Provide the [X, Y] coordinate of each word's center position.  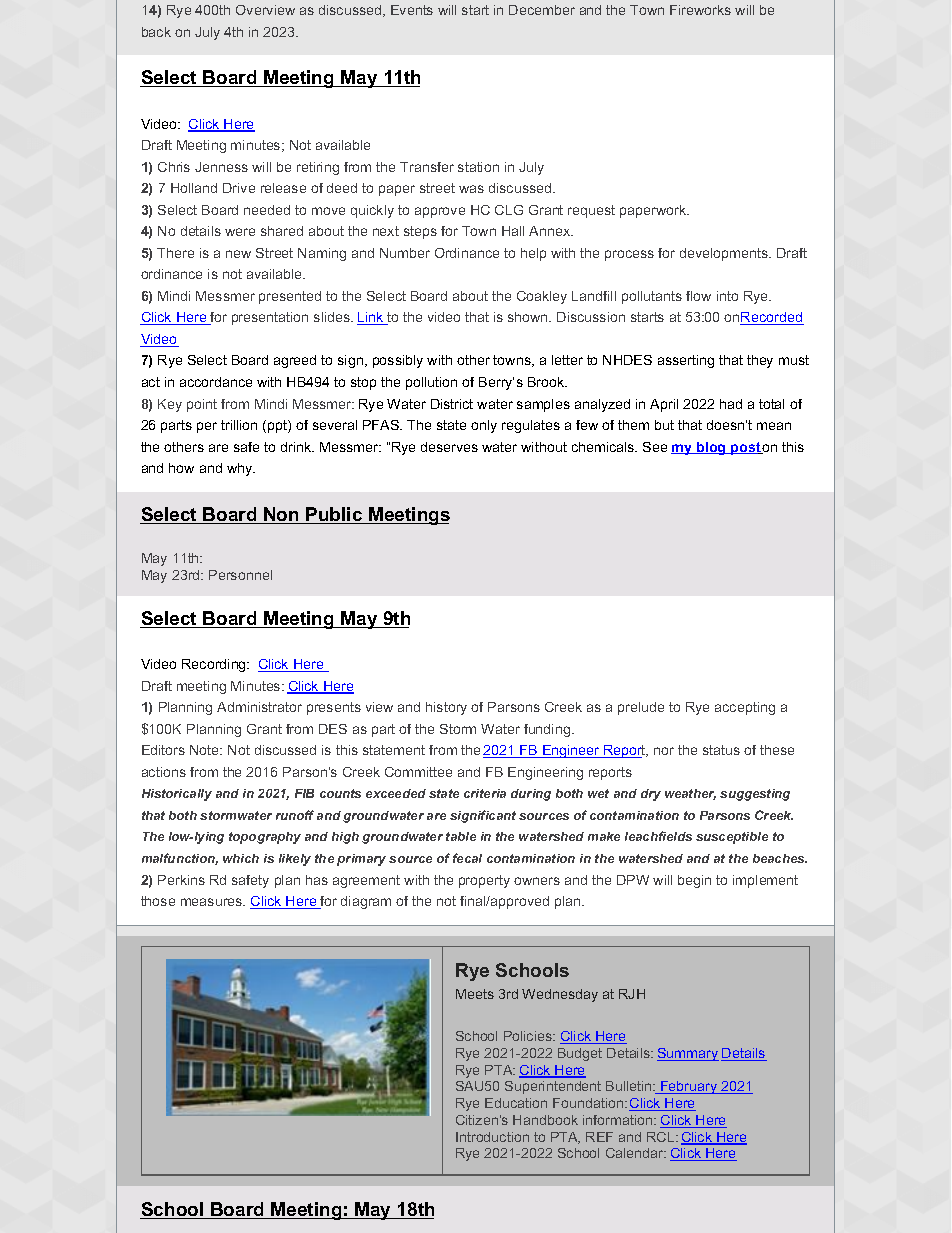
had [731, 404]
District [452, 404]
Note [206, 750]
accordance [216, 382]
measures [213, 902]
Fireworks [700, 10]
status [721, 750]
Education [516, 1103]
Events [412, 10]
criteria [485, 793]
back [156, 32]
